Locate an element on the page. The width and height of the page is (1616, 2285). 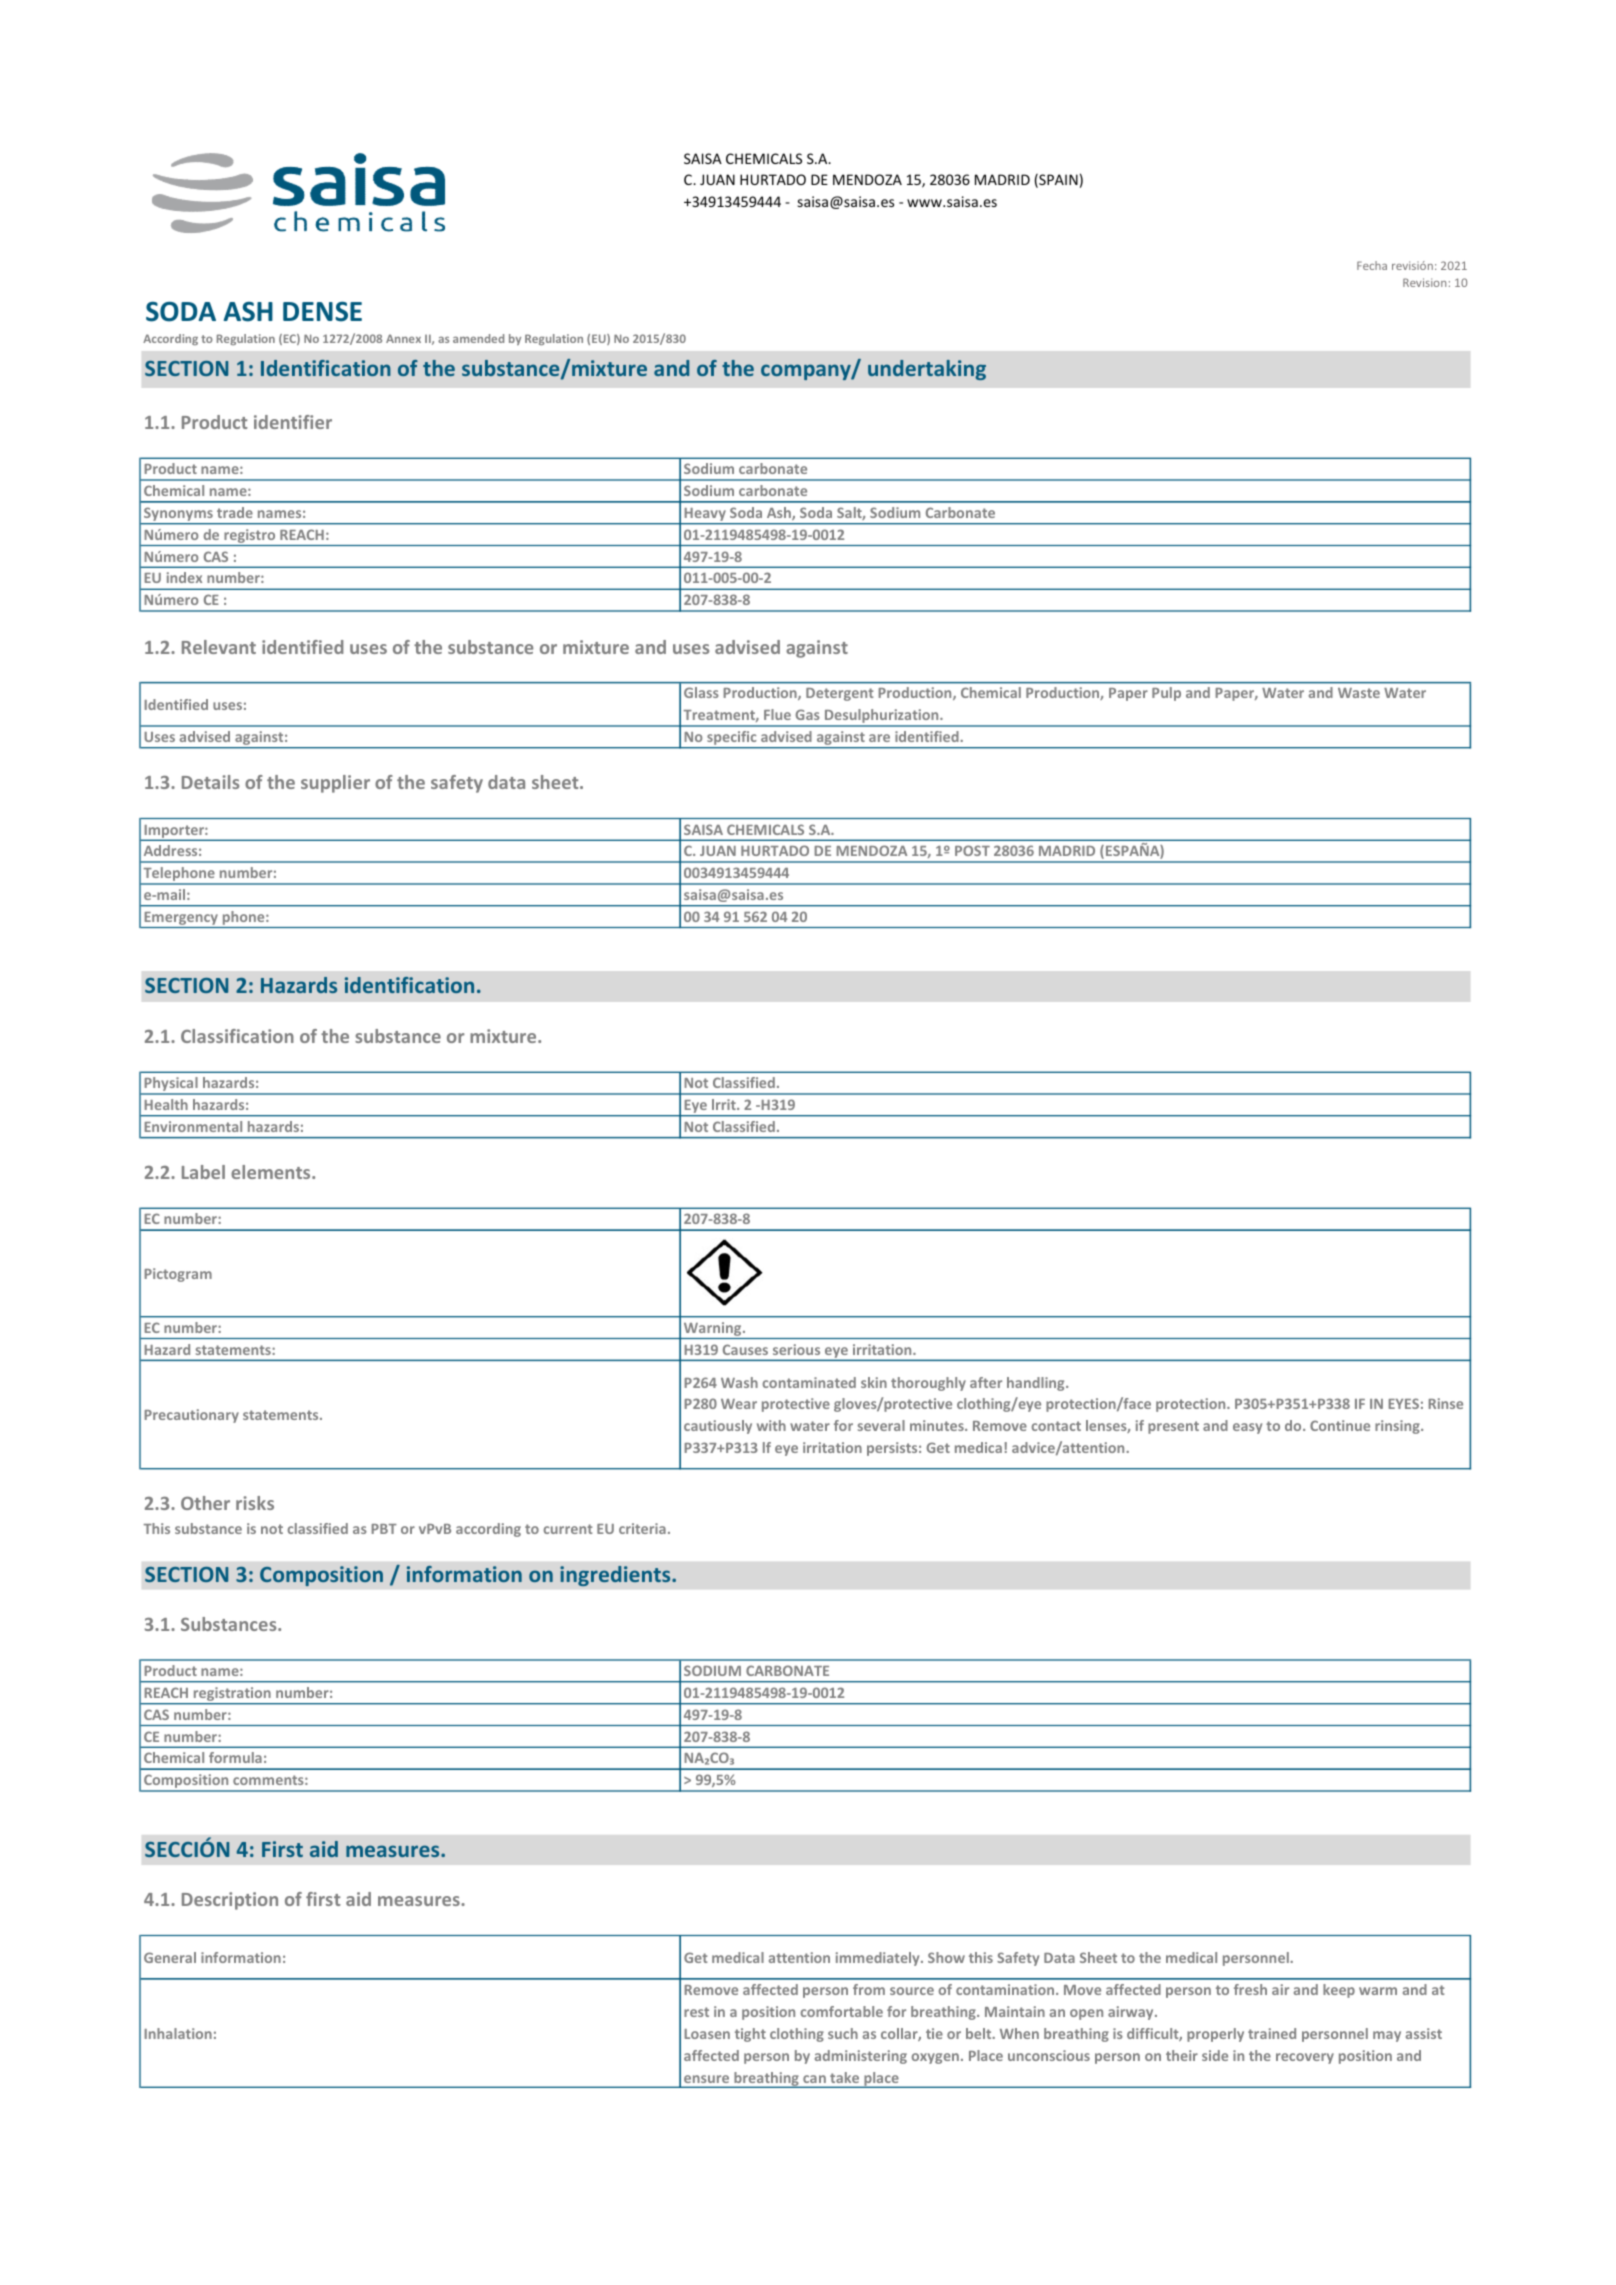
Emergency is located at coordinates (181, 920).
